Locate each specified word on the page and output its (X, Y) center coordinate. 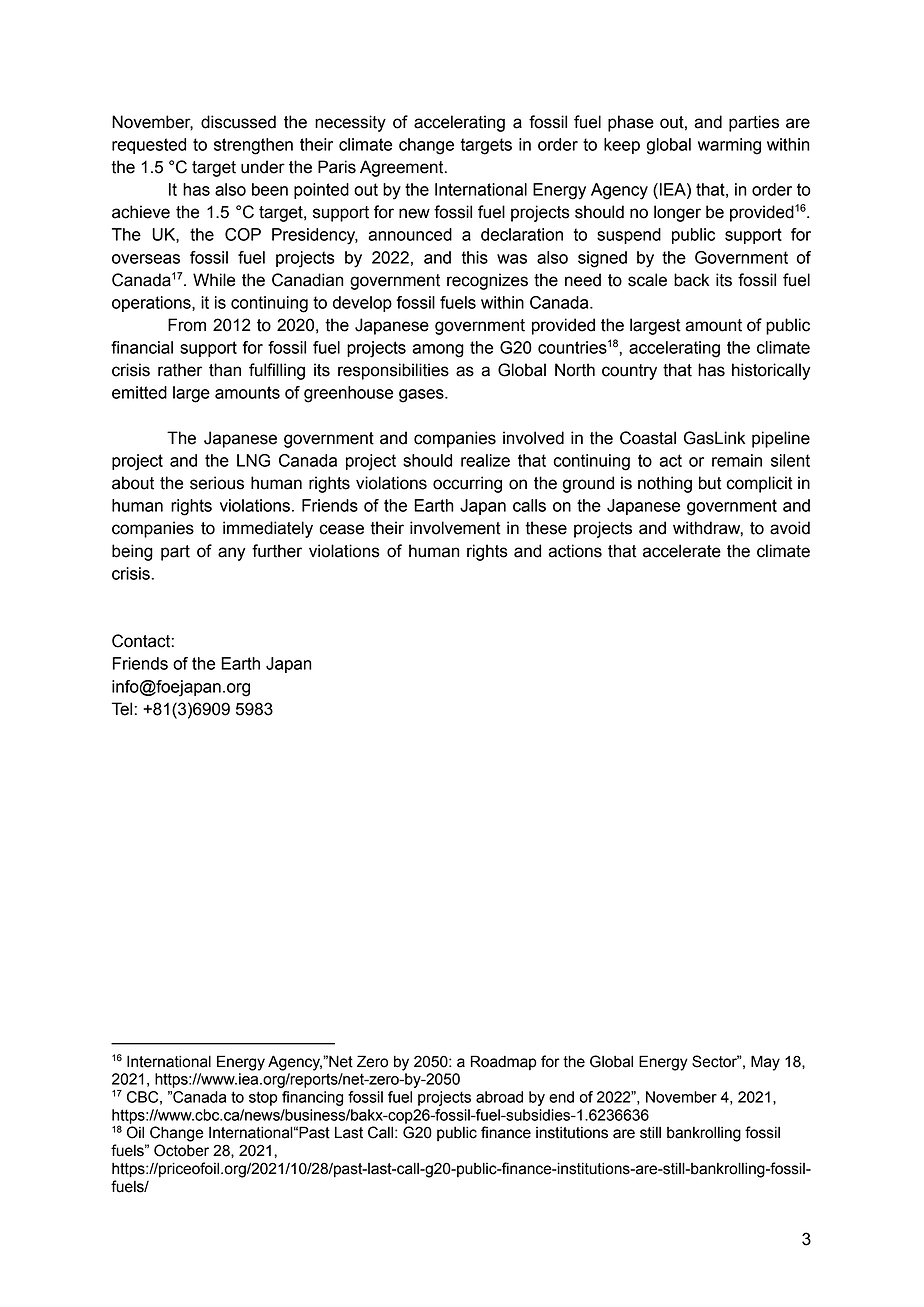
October (181, 1150)
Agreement (403, 168)
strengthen (253, 146)
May (765, 1063)
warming (729, 146)
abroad (499, 1097)
